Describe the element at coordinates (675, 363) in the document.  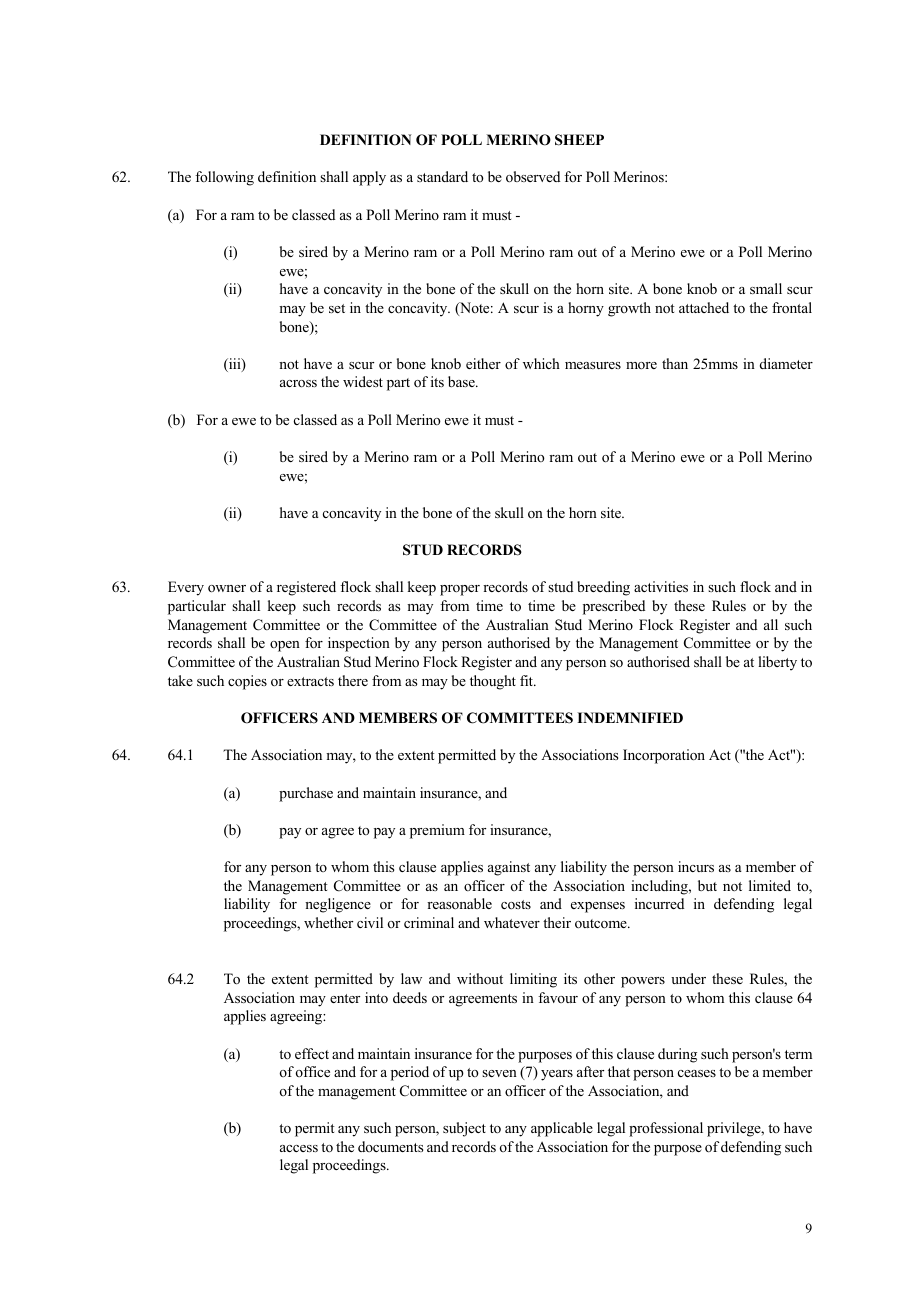
I see `than` at that location.
